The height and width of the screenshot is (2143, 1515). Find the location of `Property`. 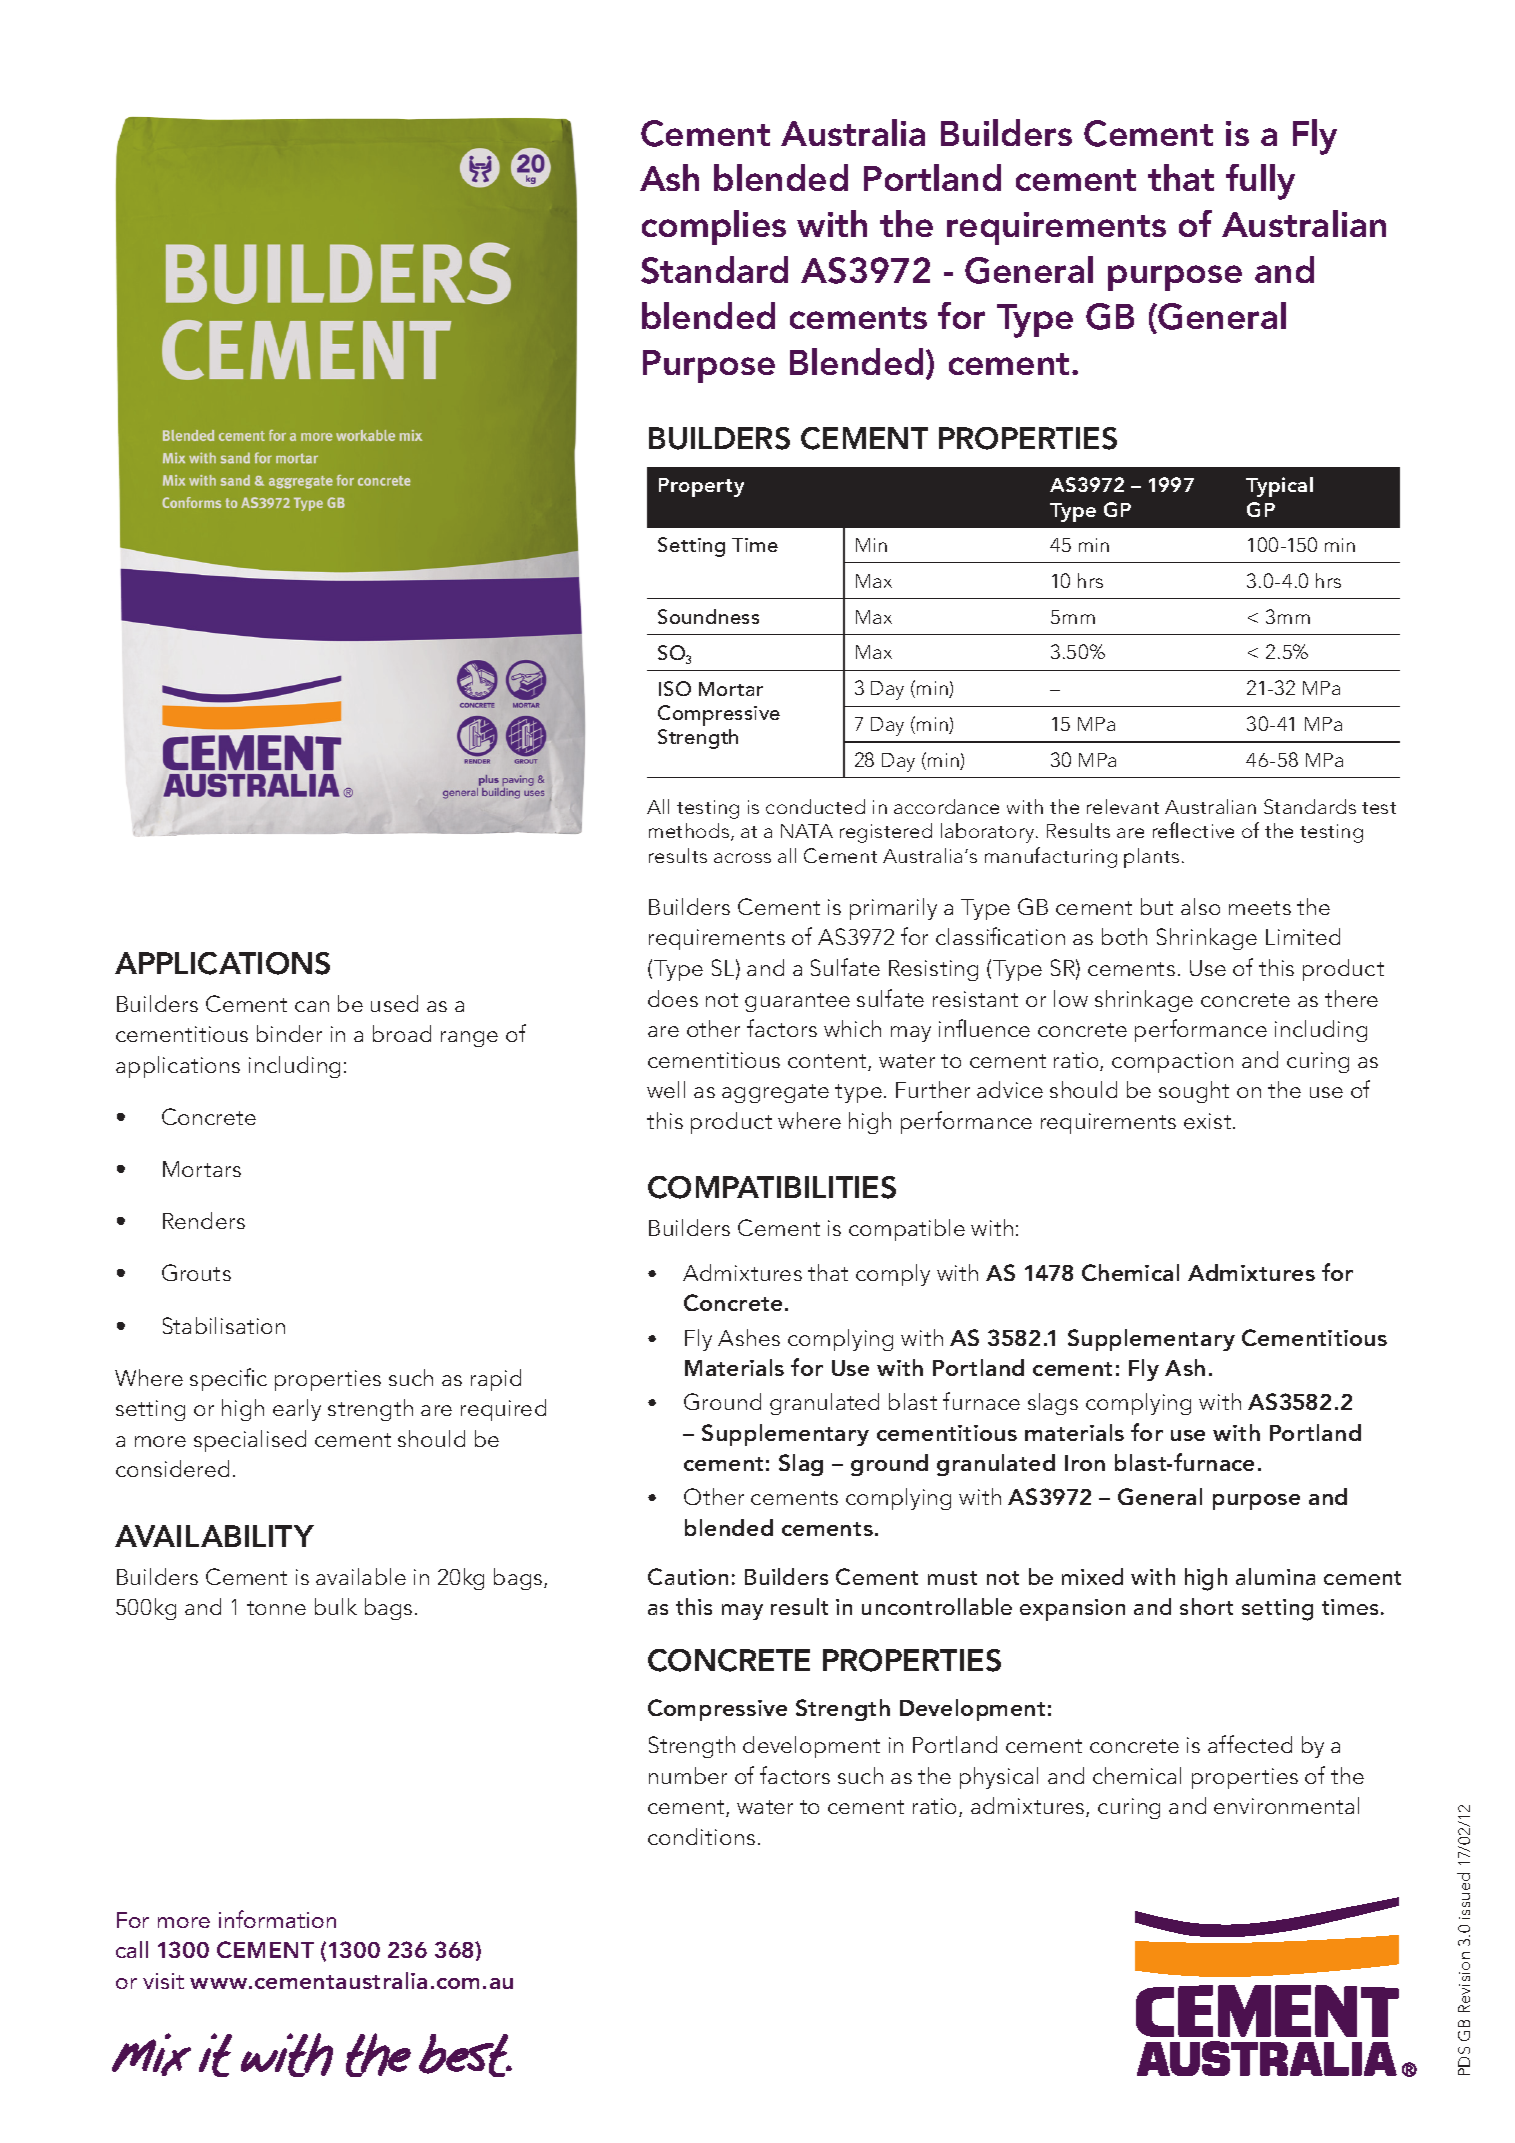

Property is located at coordinates (701, 487).
